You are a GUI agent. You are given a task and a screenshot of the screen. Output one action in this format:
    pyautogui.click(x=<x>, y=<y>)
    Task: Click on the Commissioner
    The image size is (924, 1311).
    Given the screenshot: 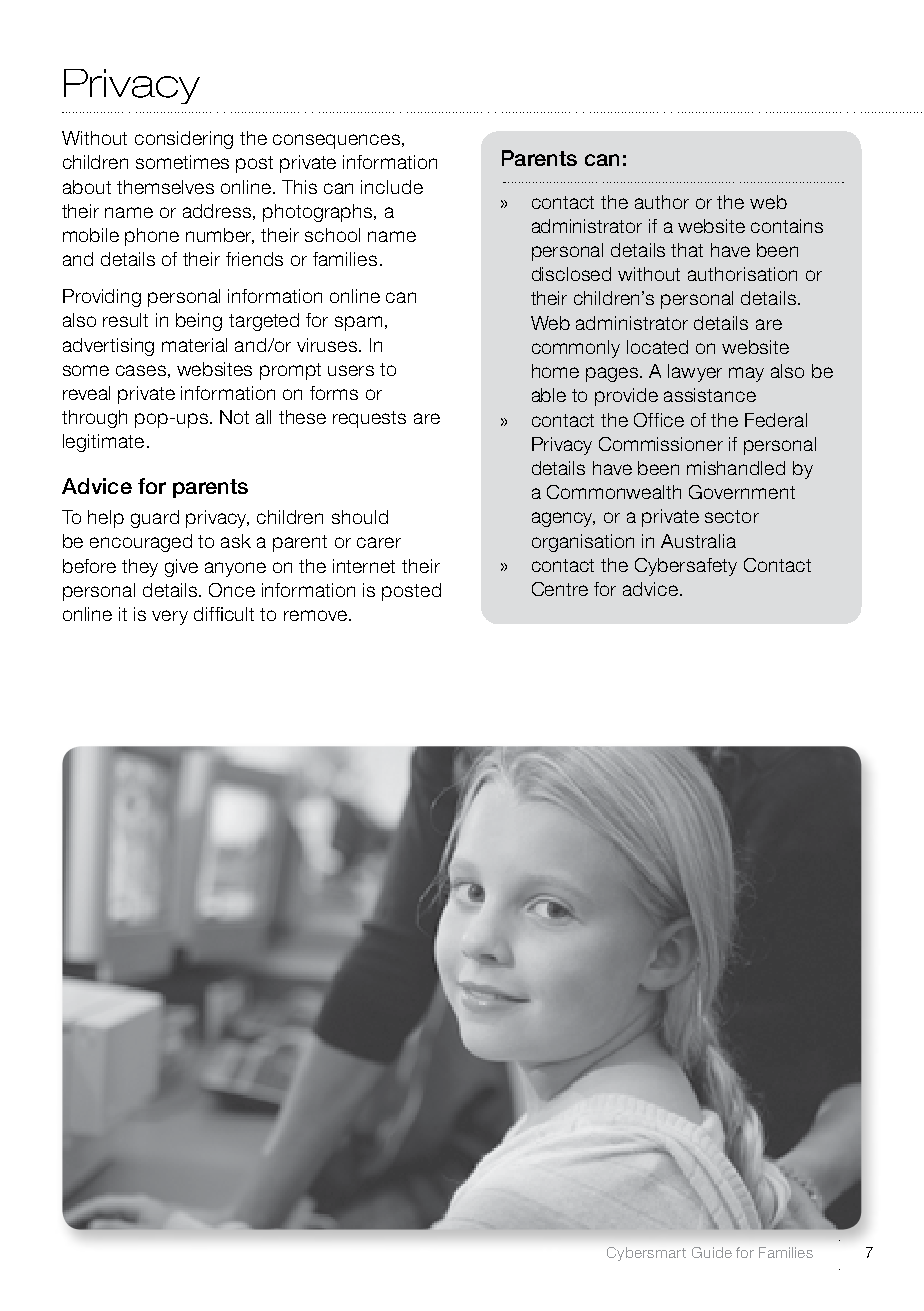 What is the action you would take?
    pyautogui.click(x=661, y=444)
